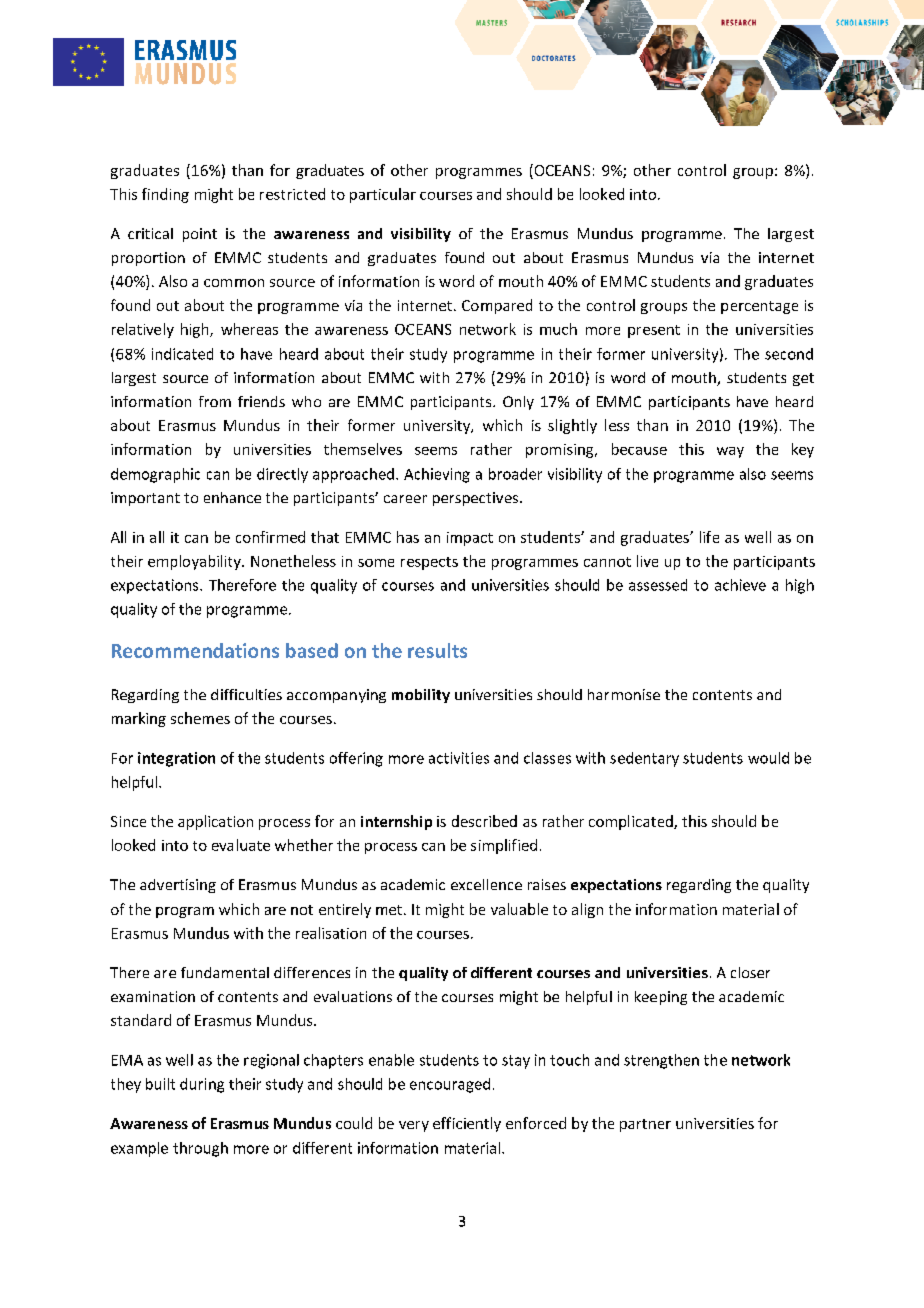 This screenshot has width=924, height=1308. Describe the element at coordinates (624, 694) in the screenshot. I see `harmonise` at that location.
